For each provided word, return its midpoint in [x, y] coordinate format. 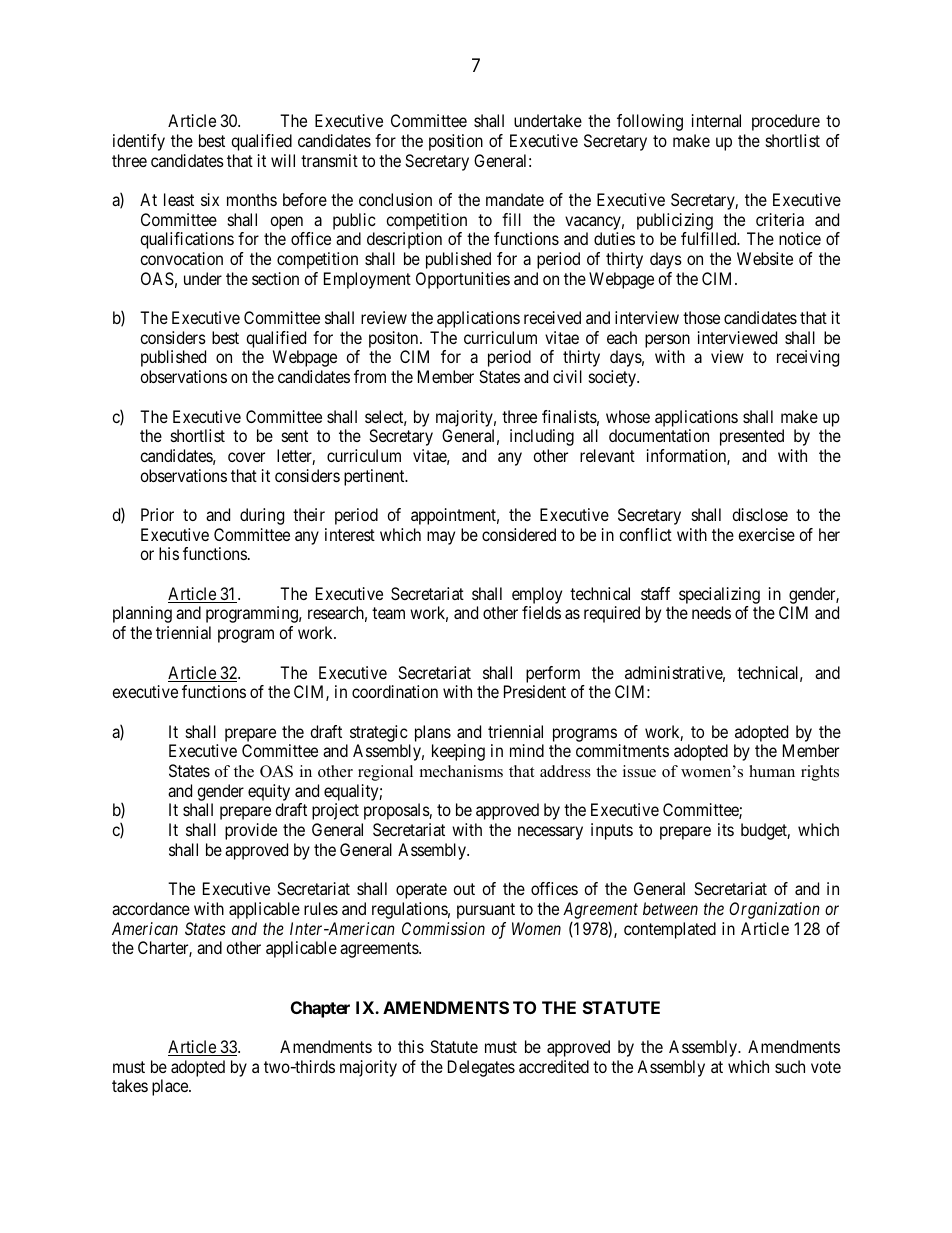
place [171, 1087]
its [726, 829]
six [210, 199]
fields [541, 612]
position [456, 142]
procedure [786, 122]
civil [567, 376]
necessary [550, 833]
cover [246, 457]
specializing [720, 597]
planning [142, 614]
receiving [808, 358]
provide [251, 831]
